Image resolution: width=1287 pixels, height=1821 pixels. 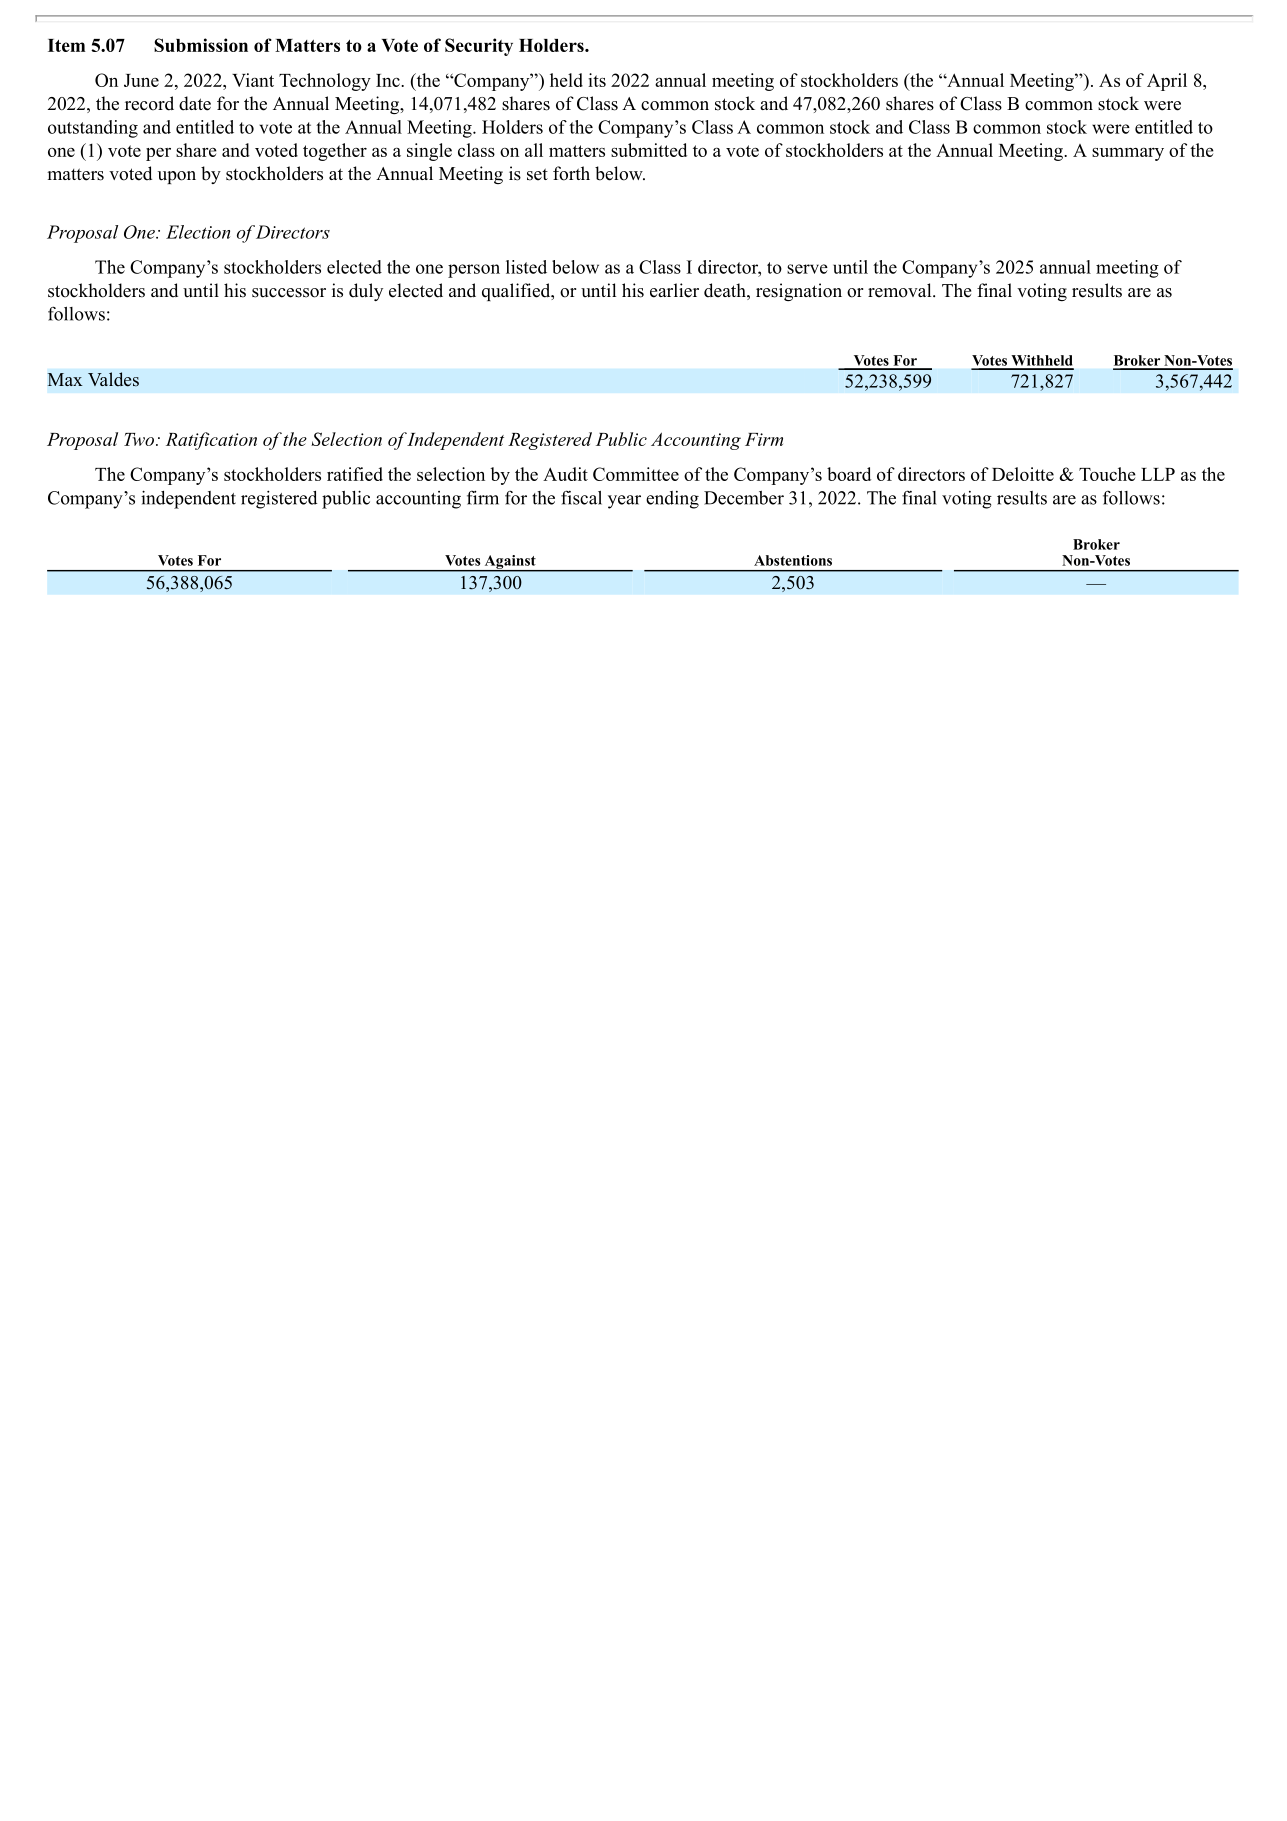 What do you see at coordinates (510, 563) in the screenshot?
I see `Against` at bounding box center [510, 563].
